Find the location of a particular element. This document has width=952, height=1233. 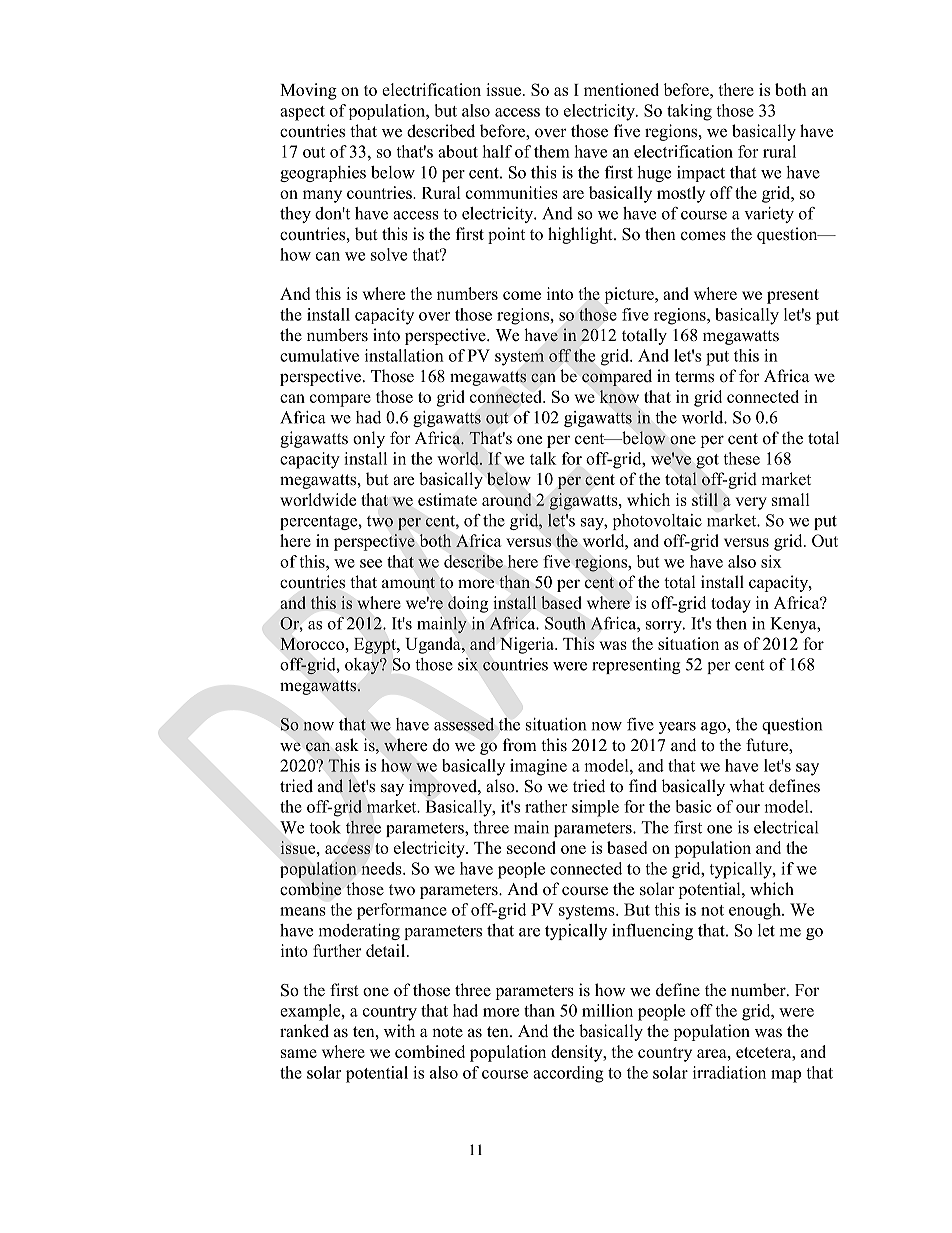

aspect is located at coordinates (302, 113).
